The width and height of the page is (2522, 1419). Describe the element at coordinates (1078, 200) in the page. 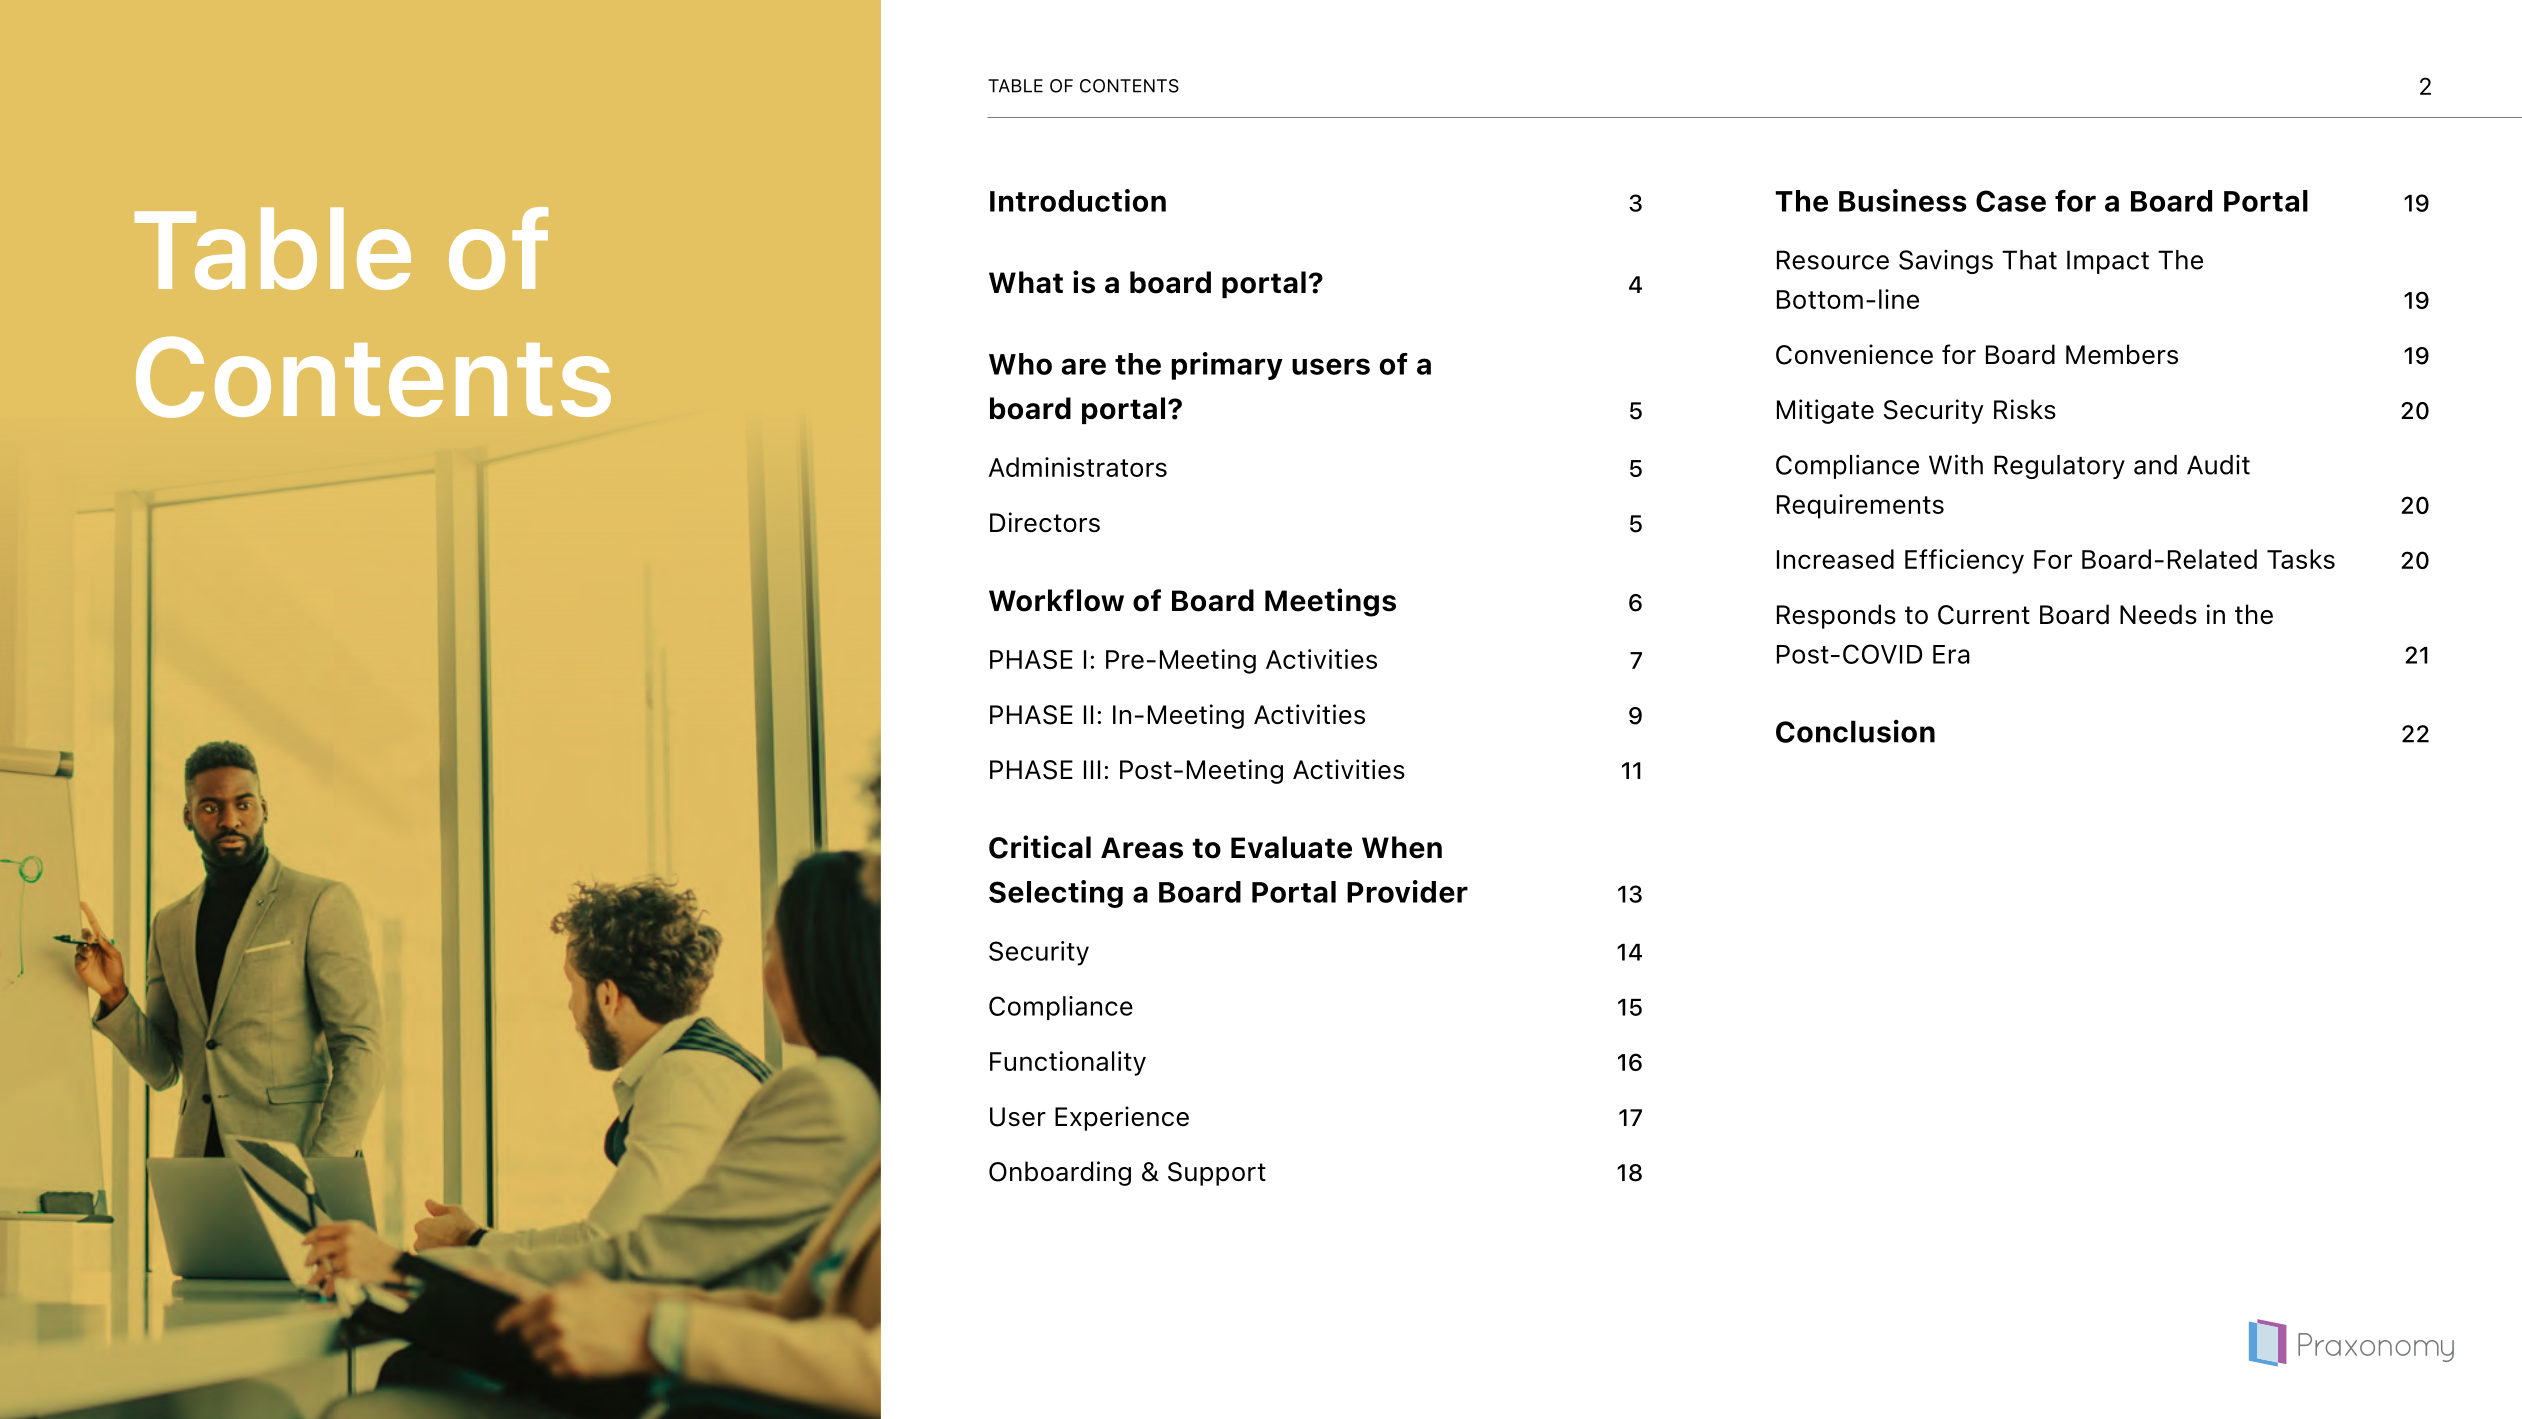

I see `Introduction` at that location.
